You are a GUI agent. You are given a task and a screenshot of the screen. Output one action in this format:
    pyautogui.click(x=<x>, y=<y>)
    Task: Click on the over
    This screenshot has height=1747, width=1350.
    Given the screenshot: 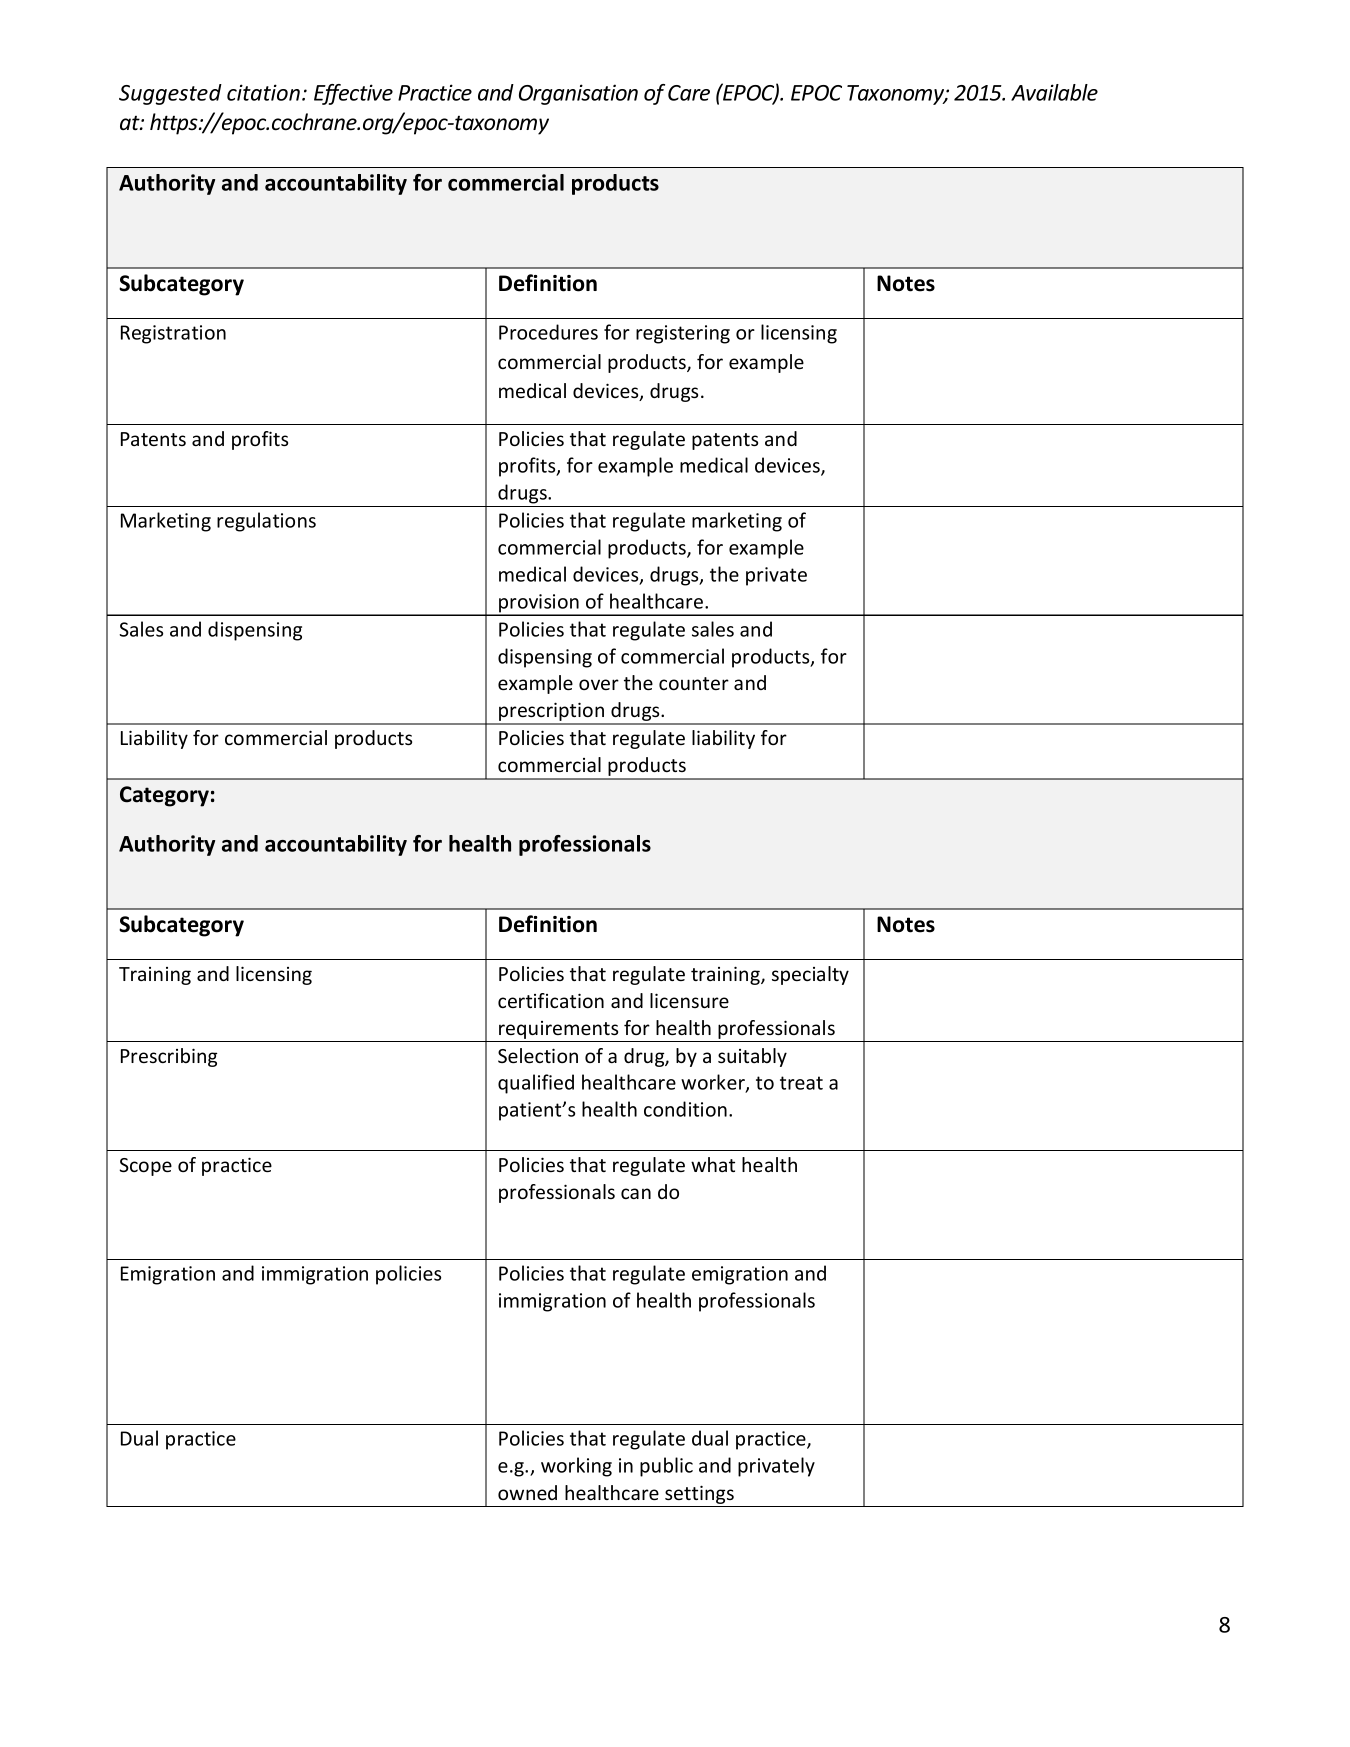 What is the action you would take?
    pyautogui.click(x=599, y=684)
